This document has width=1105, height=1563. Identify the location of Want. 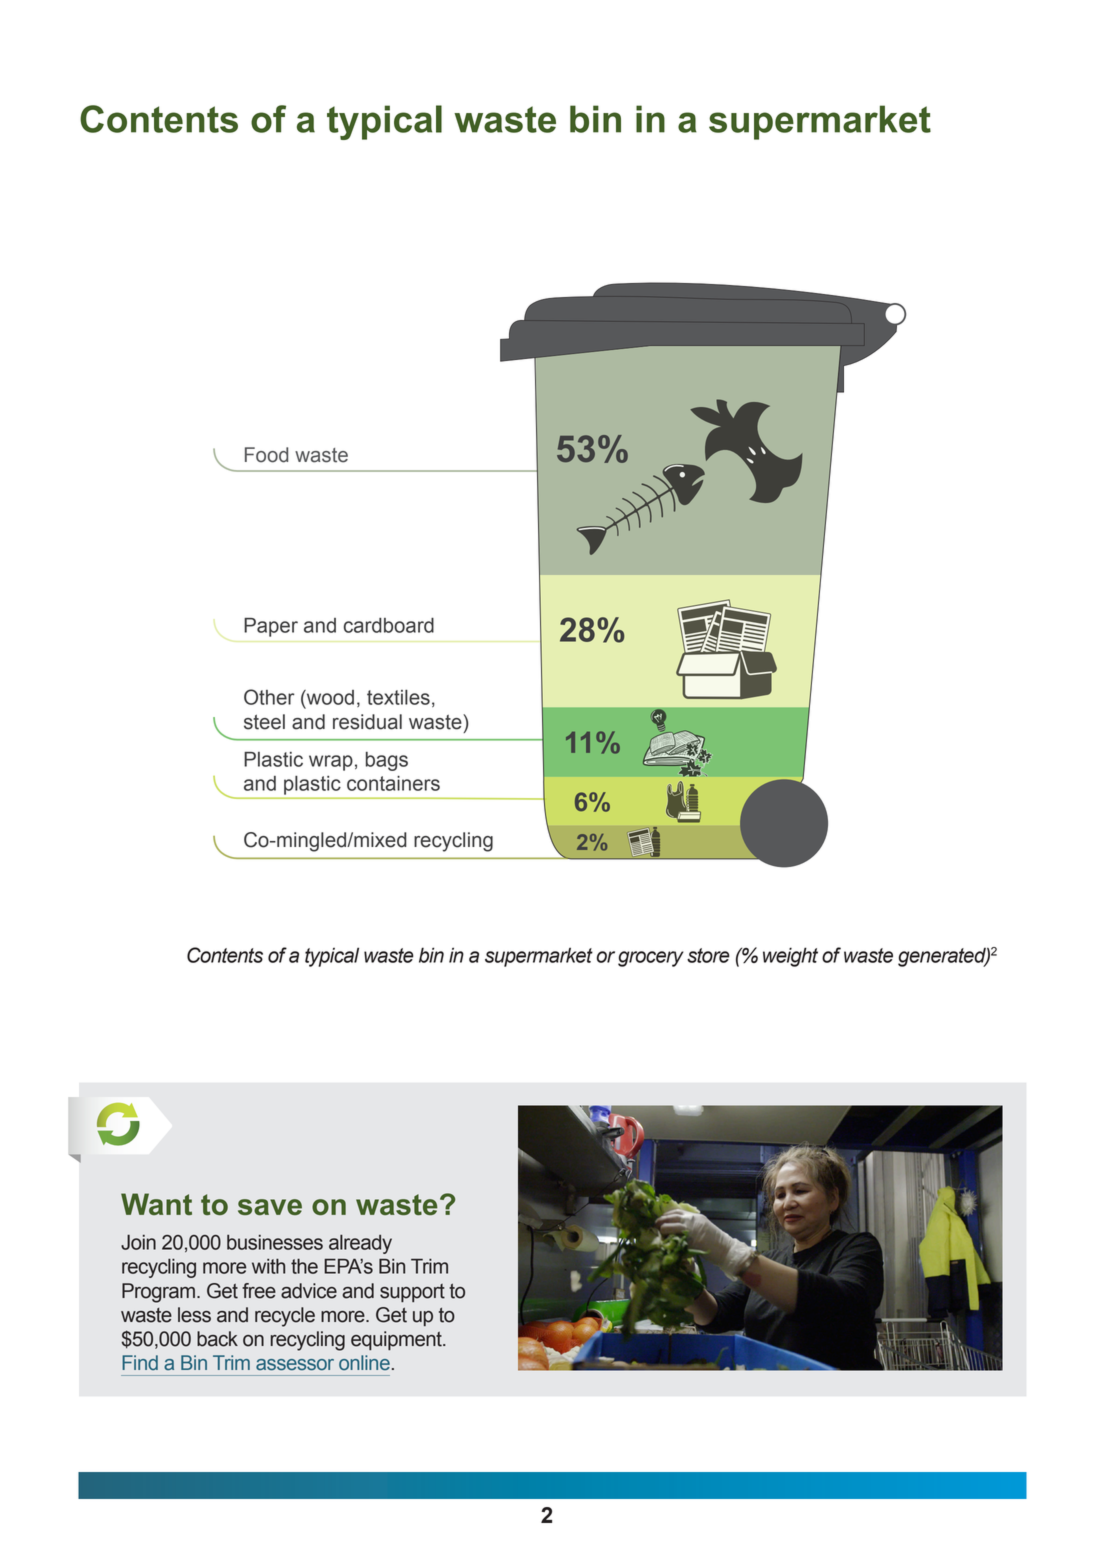
(156, 1204).
